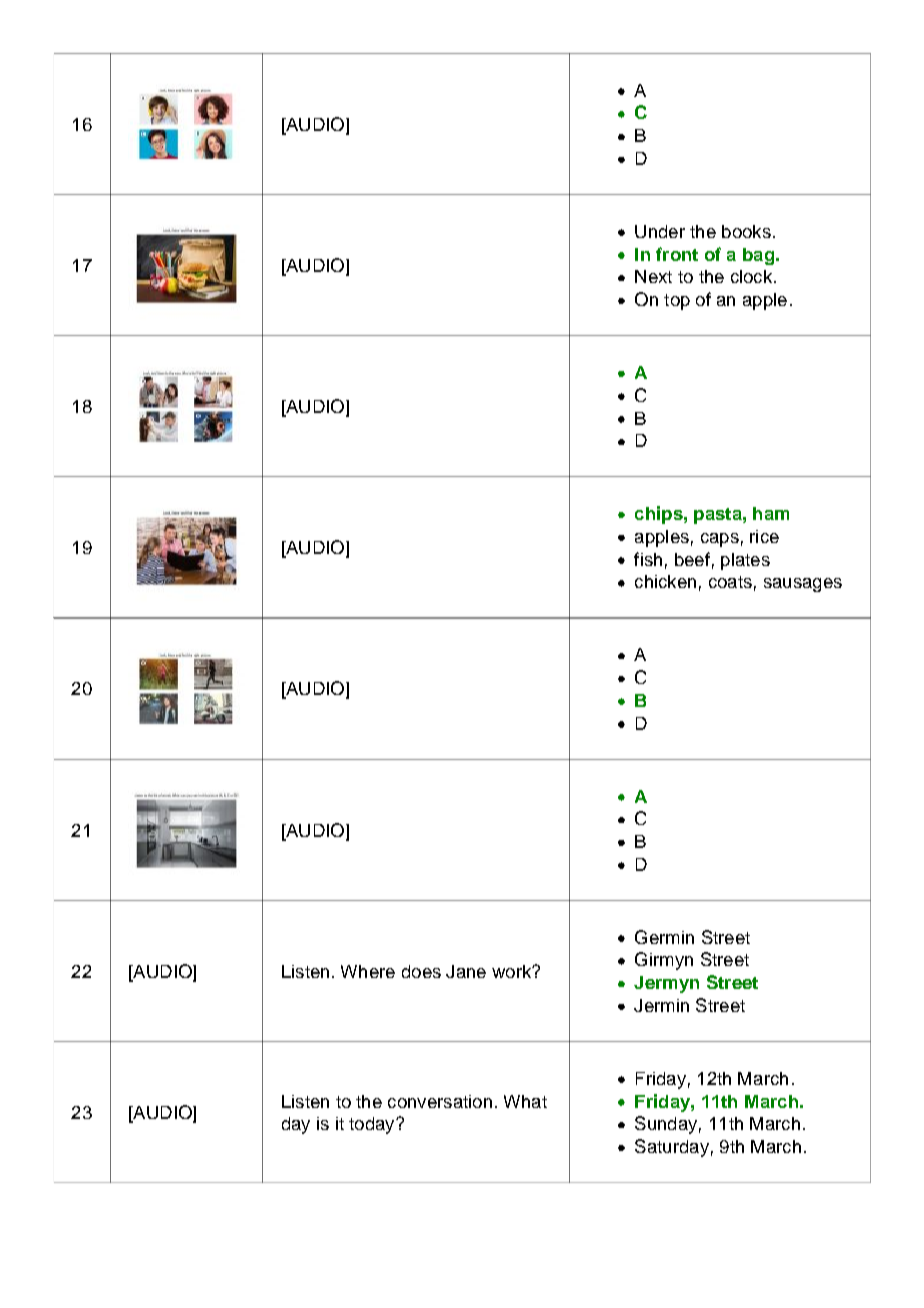 The height and width of the image is (1308, 924). Describe the element at coordinates (730, 582) in the image. I see `coats` at that location.
